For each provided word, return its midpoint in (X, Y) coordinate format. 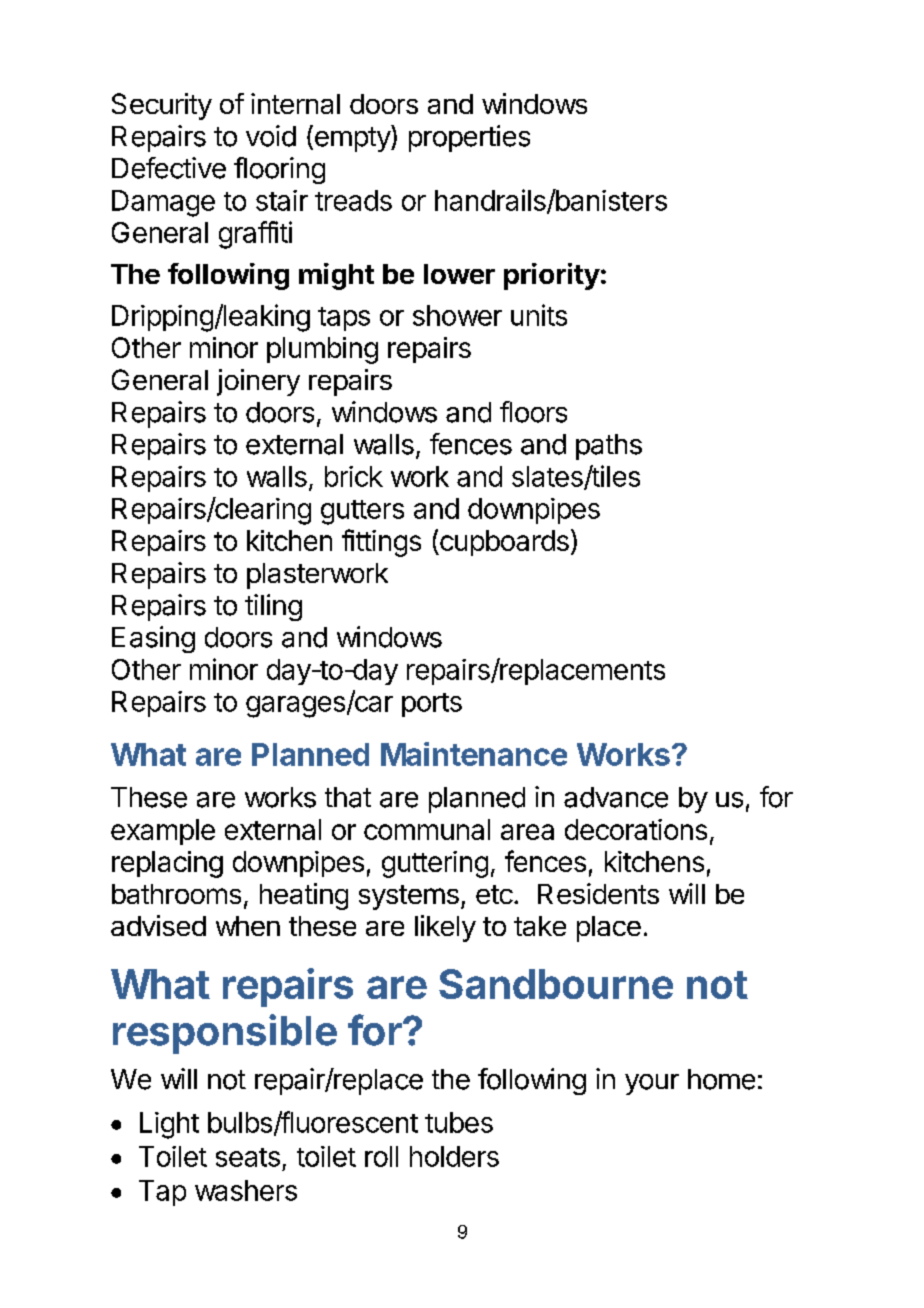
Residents (598, 893)
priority (552, 276)
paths (609, 447)
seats (248, 1157)
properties (469, 138)
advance (616, 797)
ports (432, 705)
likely (445, 928)
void (271, 136)
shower (457, 315)
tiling (273, 607)
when (248, 926)
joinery (258, 382)
